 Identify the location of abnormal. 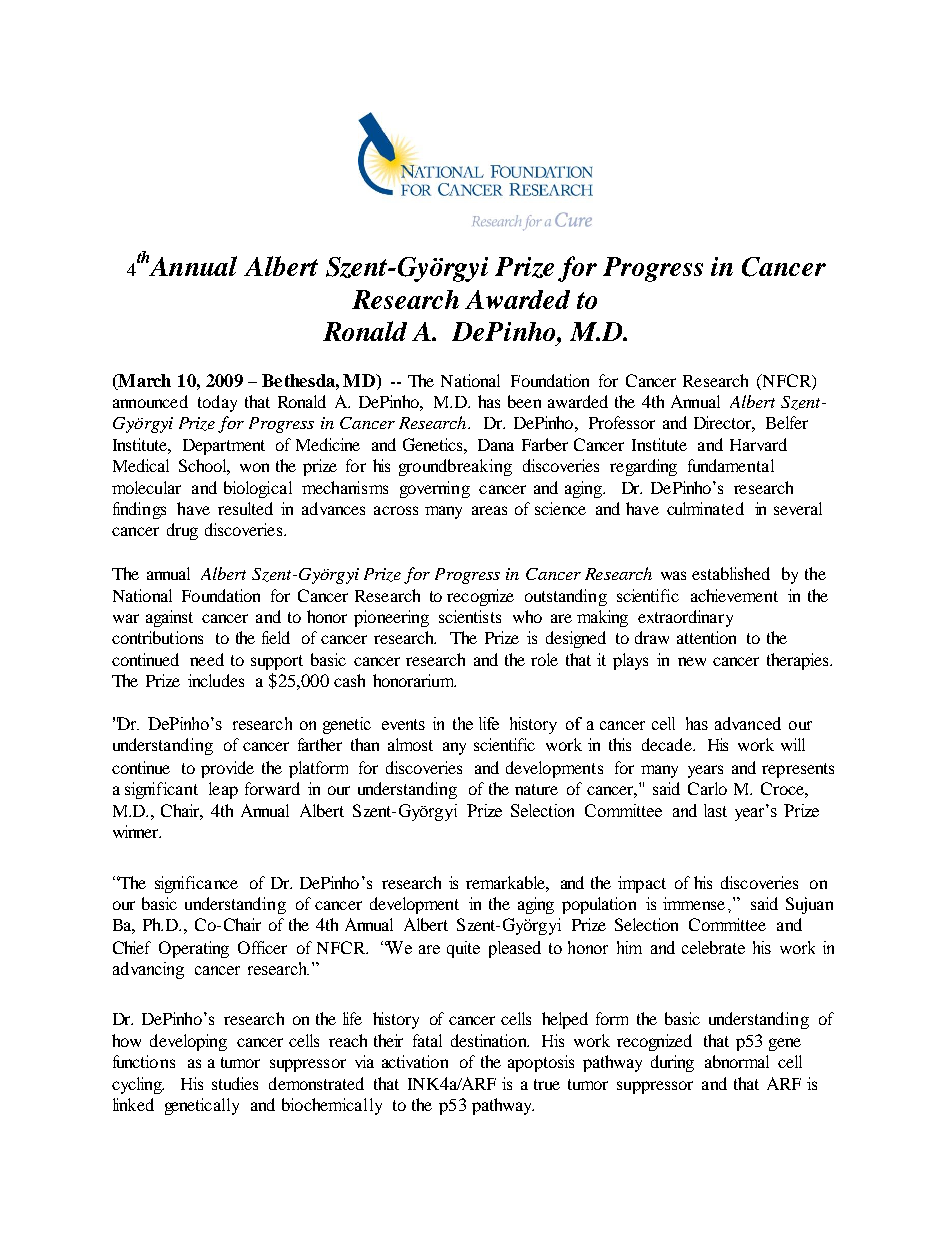
(737, 1061).
